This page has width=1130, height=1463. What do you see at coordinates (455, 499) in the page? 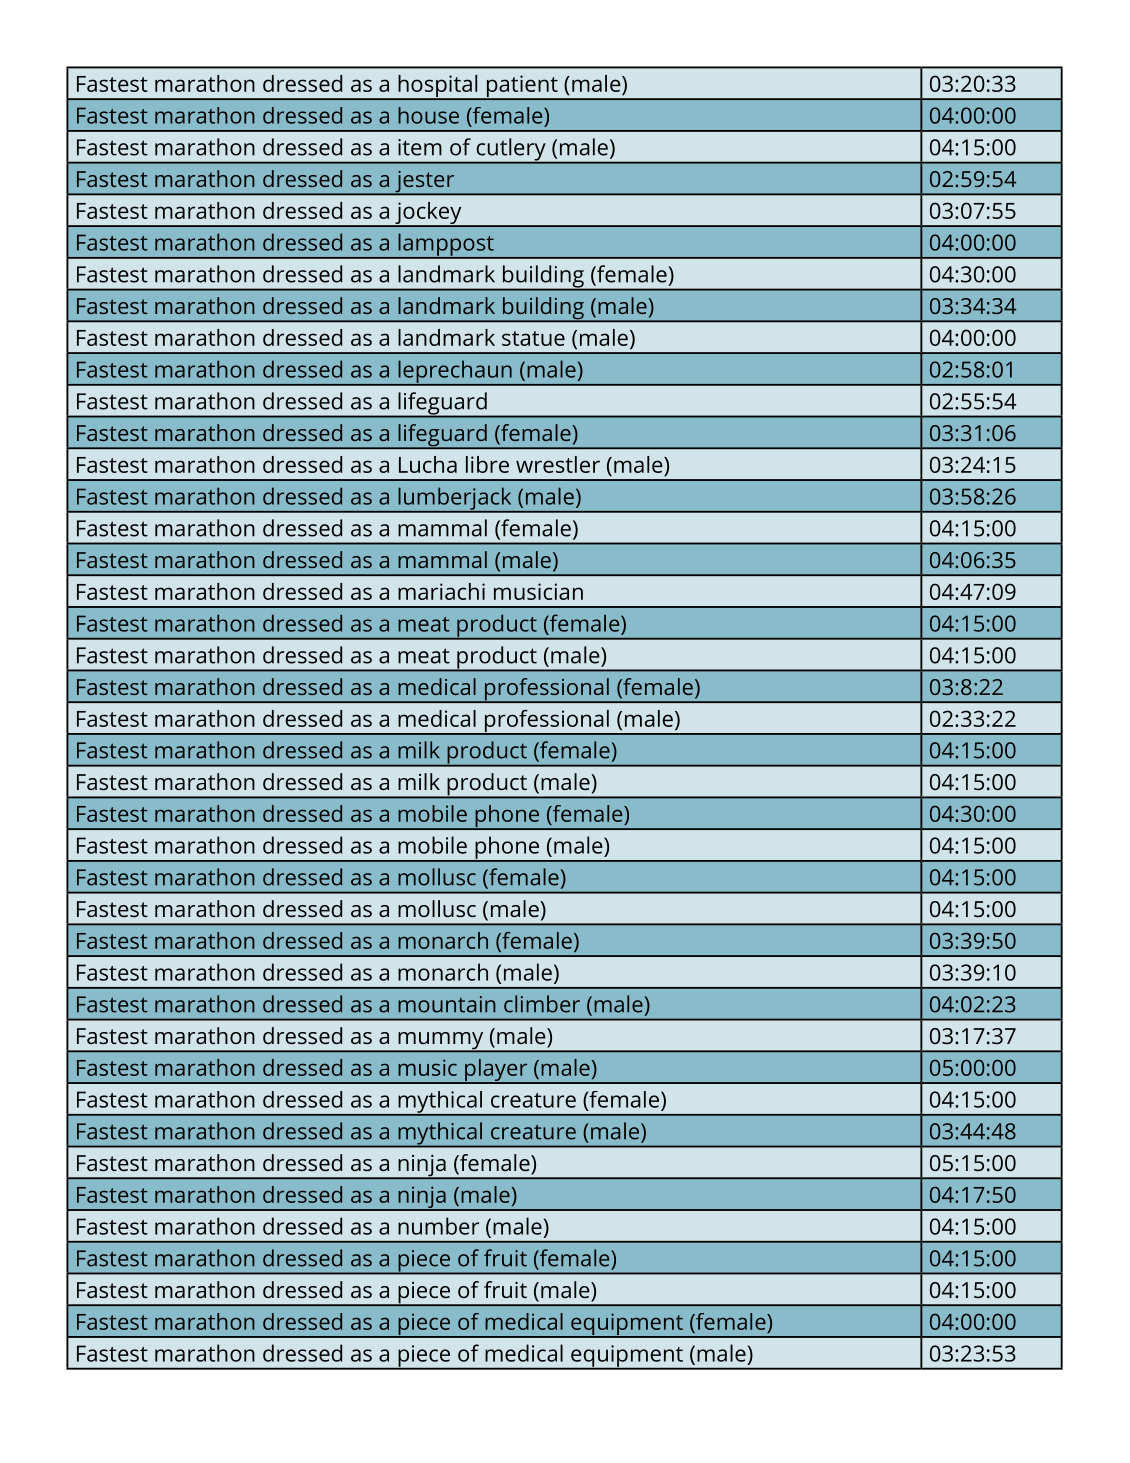
I see `lumberjack` at bounding box center [455, 499].
